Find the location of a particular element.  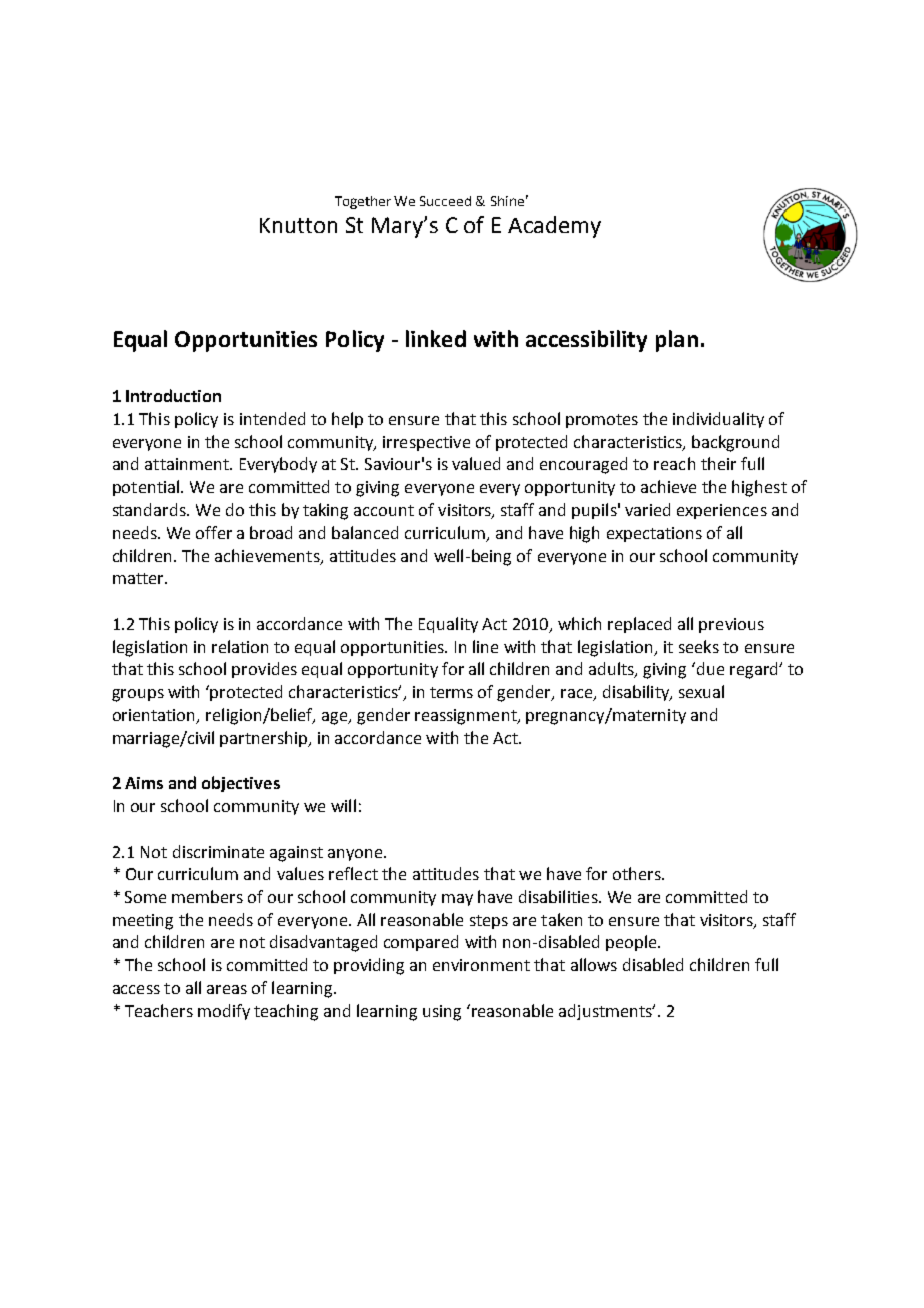

using is located at coordinates (442, 1013).
